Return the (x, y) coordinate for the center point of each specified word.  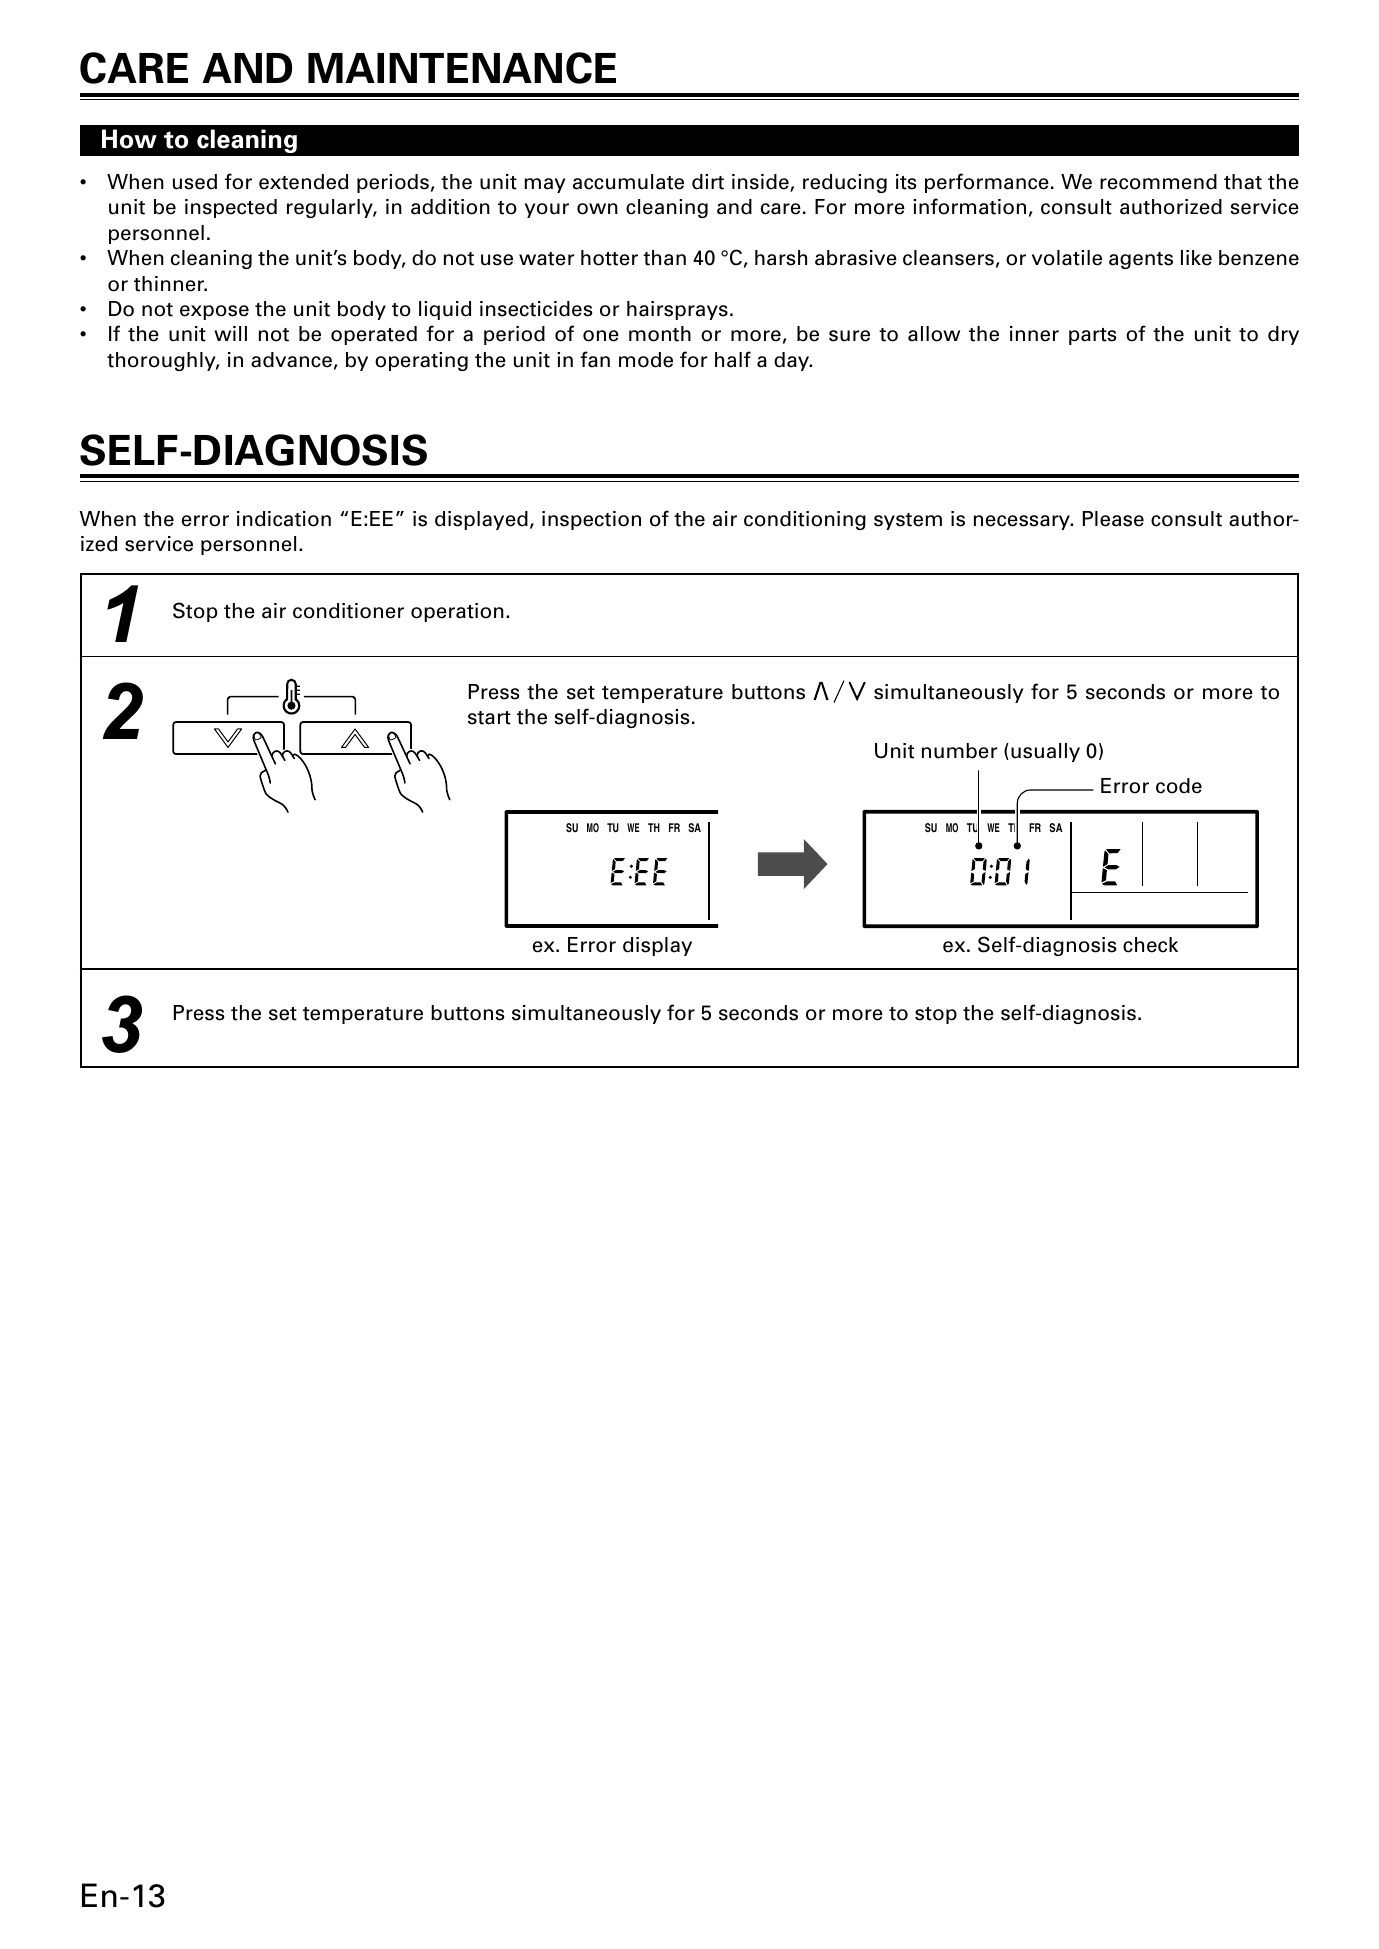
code (1179, 786)
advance (291, 360)
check (1150, 945)
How (129, 139)
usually (1045, 752)
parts (1092, 336)
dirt (708, 182)
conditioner (348, 611)
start (489, 718)
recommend (1158, 182)
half (733, 359)
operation (457, 612)
